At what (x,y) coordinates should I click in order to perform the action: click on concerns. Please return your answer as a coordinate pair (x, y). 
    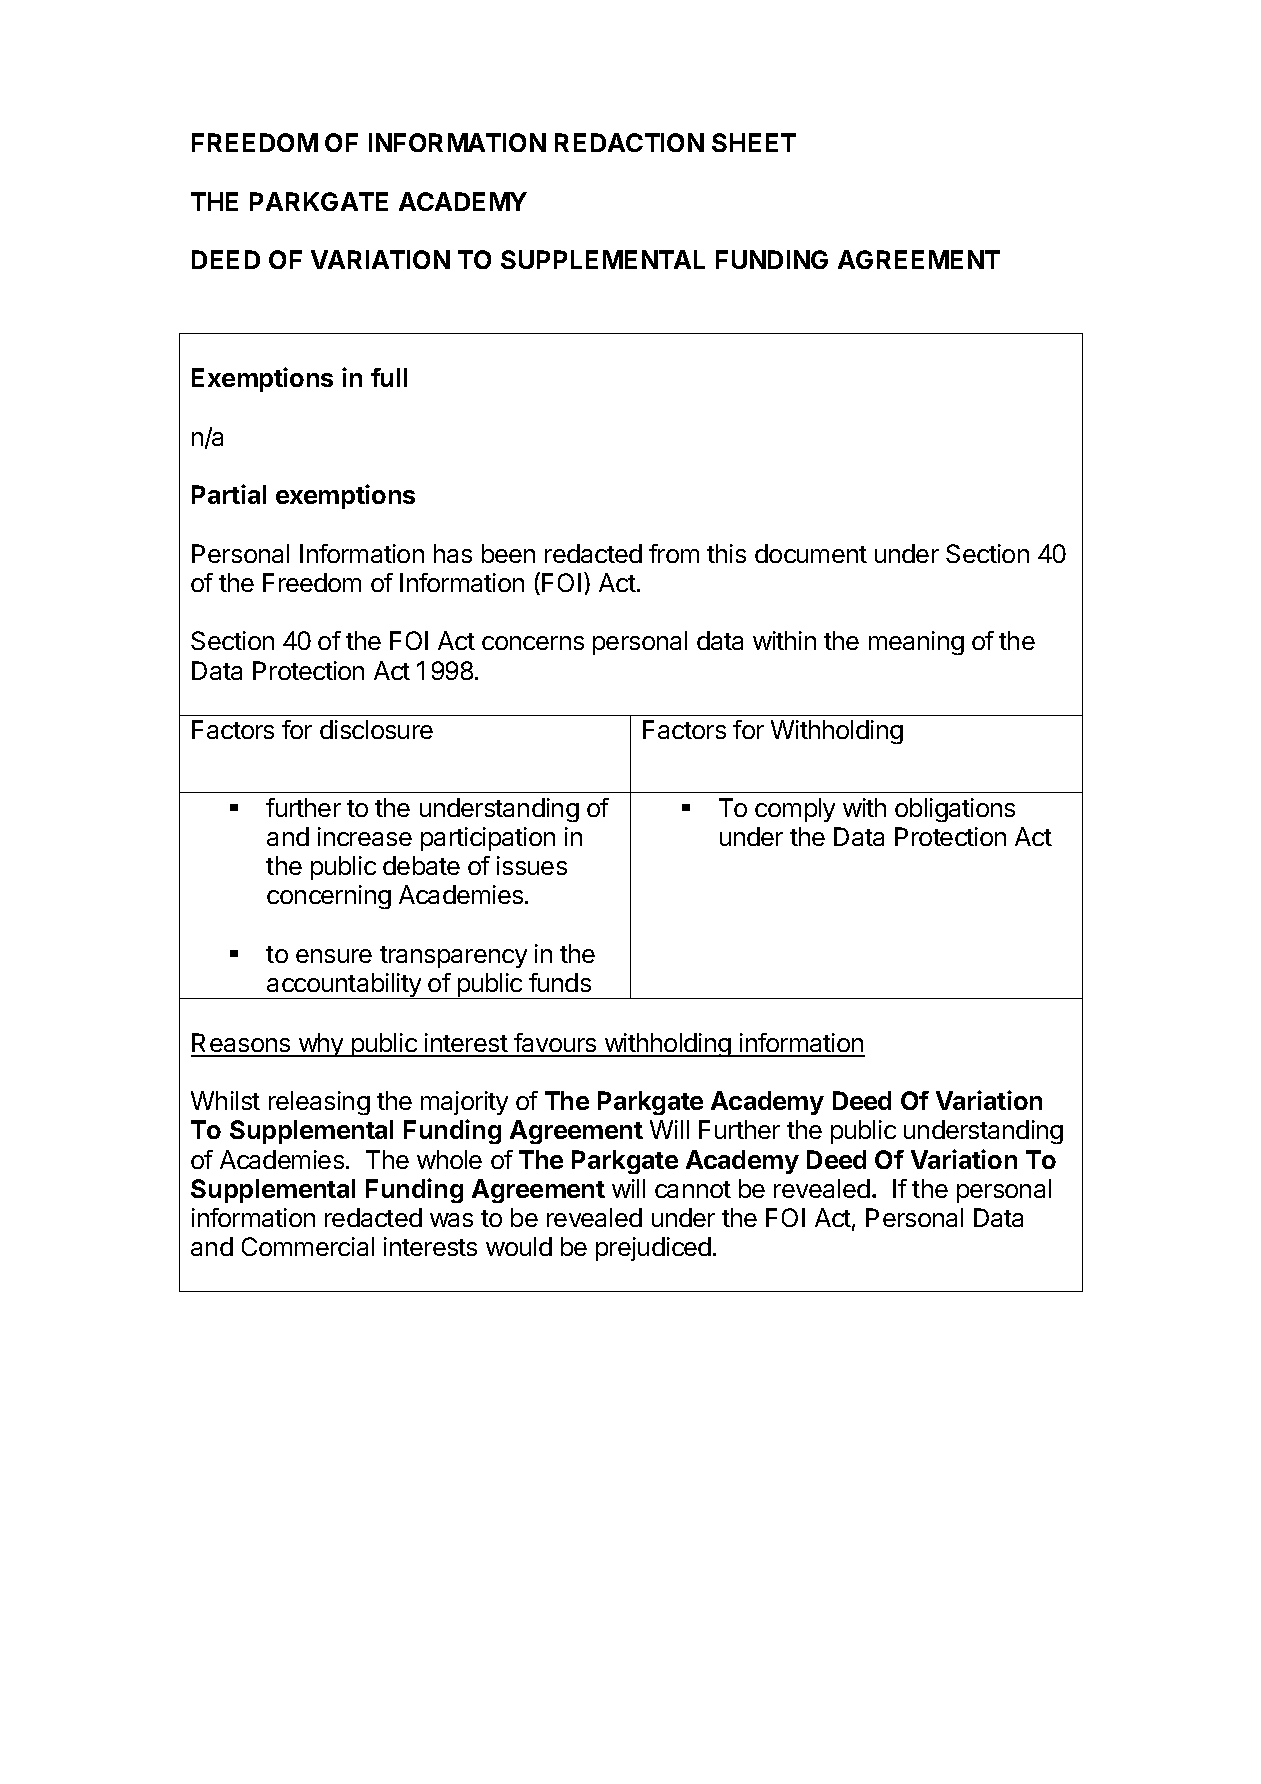
    Looking at the image, I should click on (533, 643).
